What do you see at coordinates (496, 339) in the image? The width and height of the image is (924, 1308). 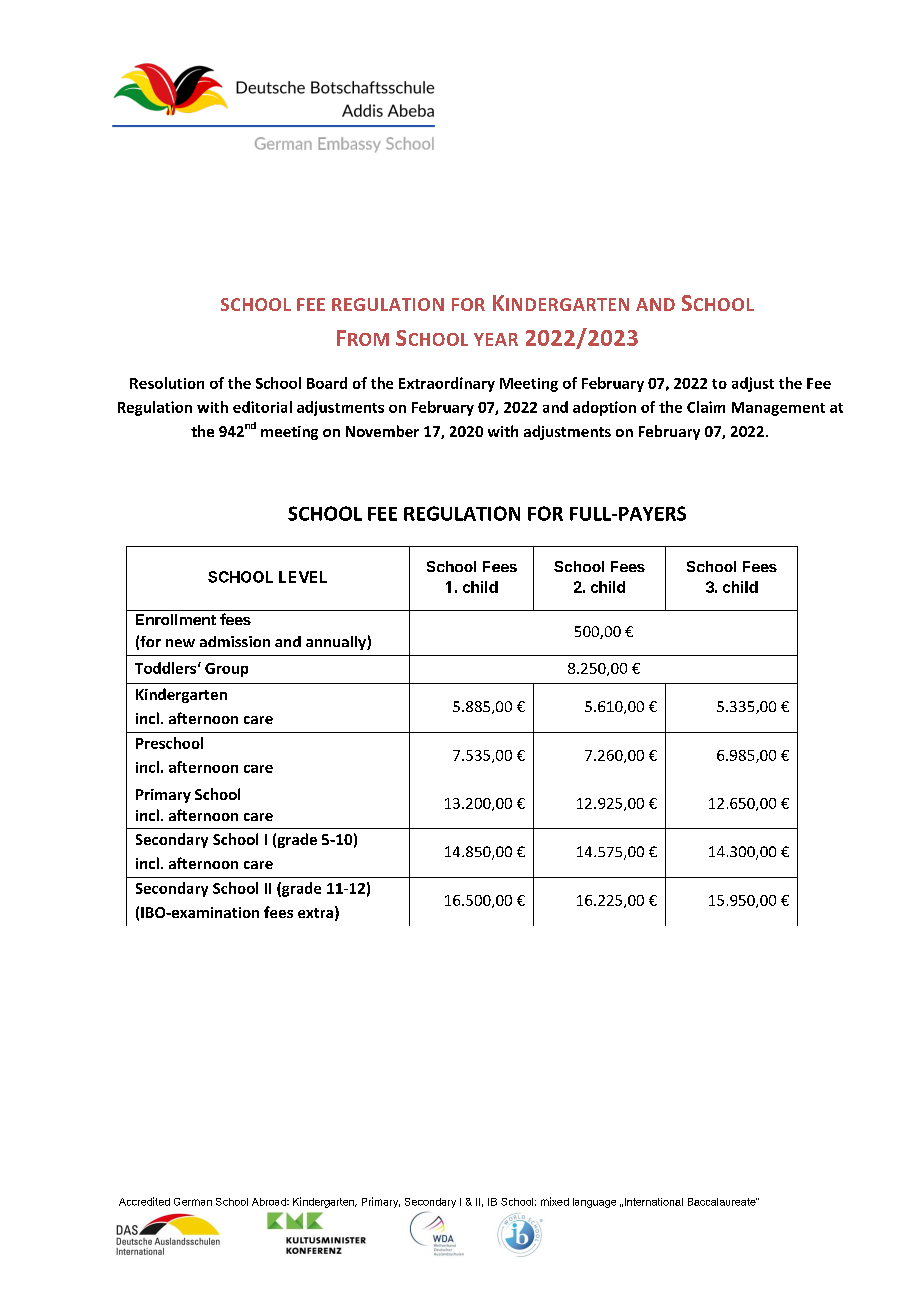 I see `YEAR` at bounding box center [496, 339].
